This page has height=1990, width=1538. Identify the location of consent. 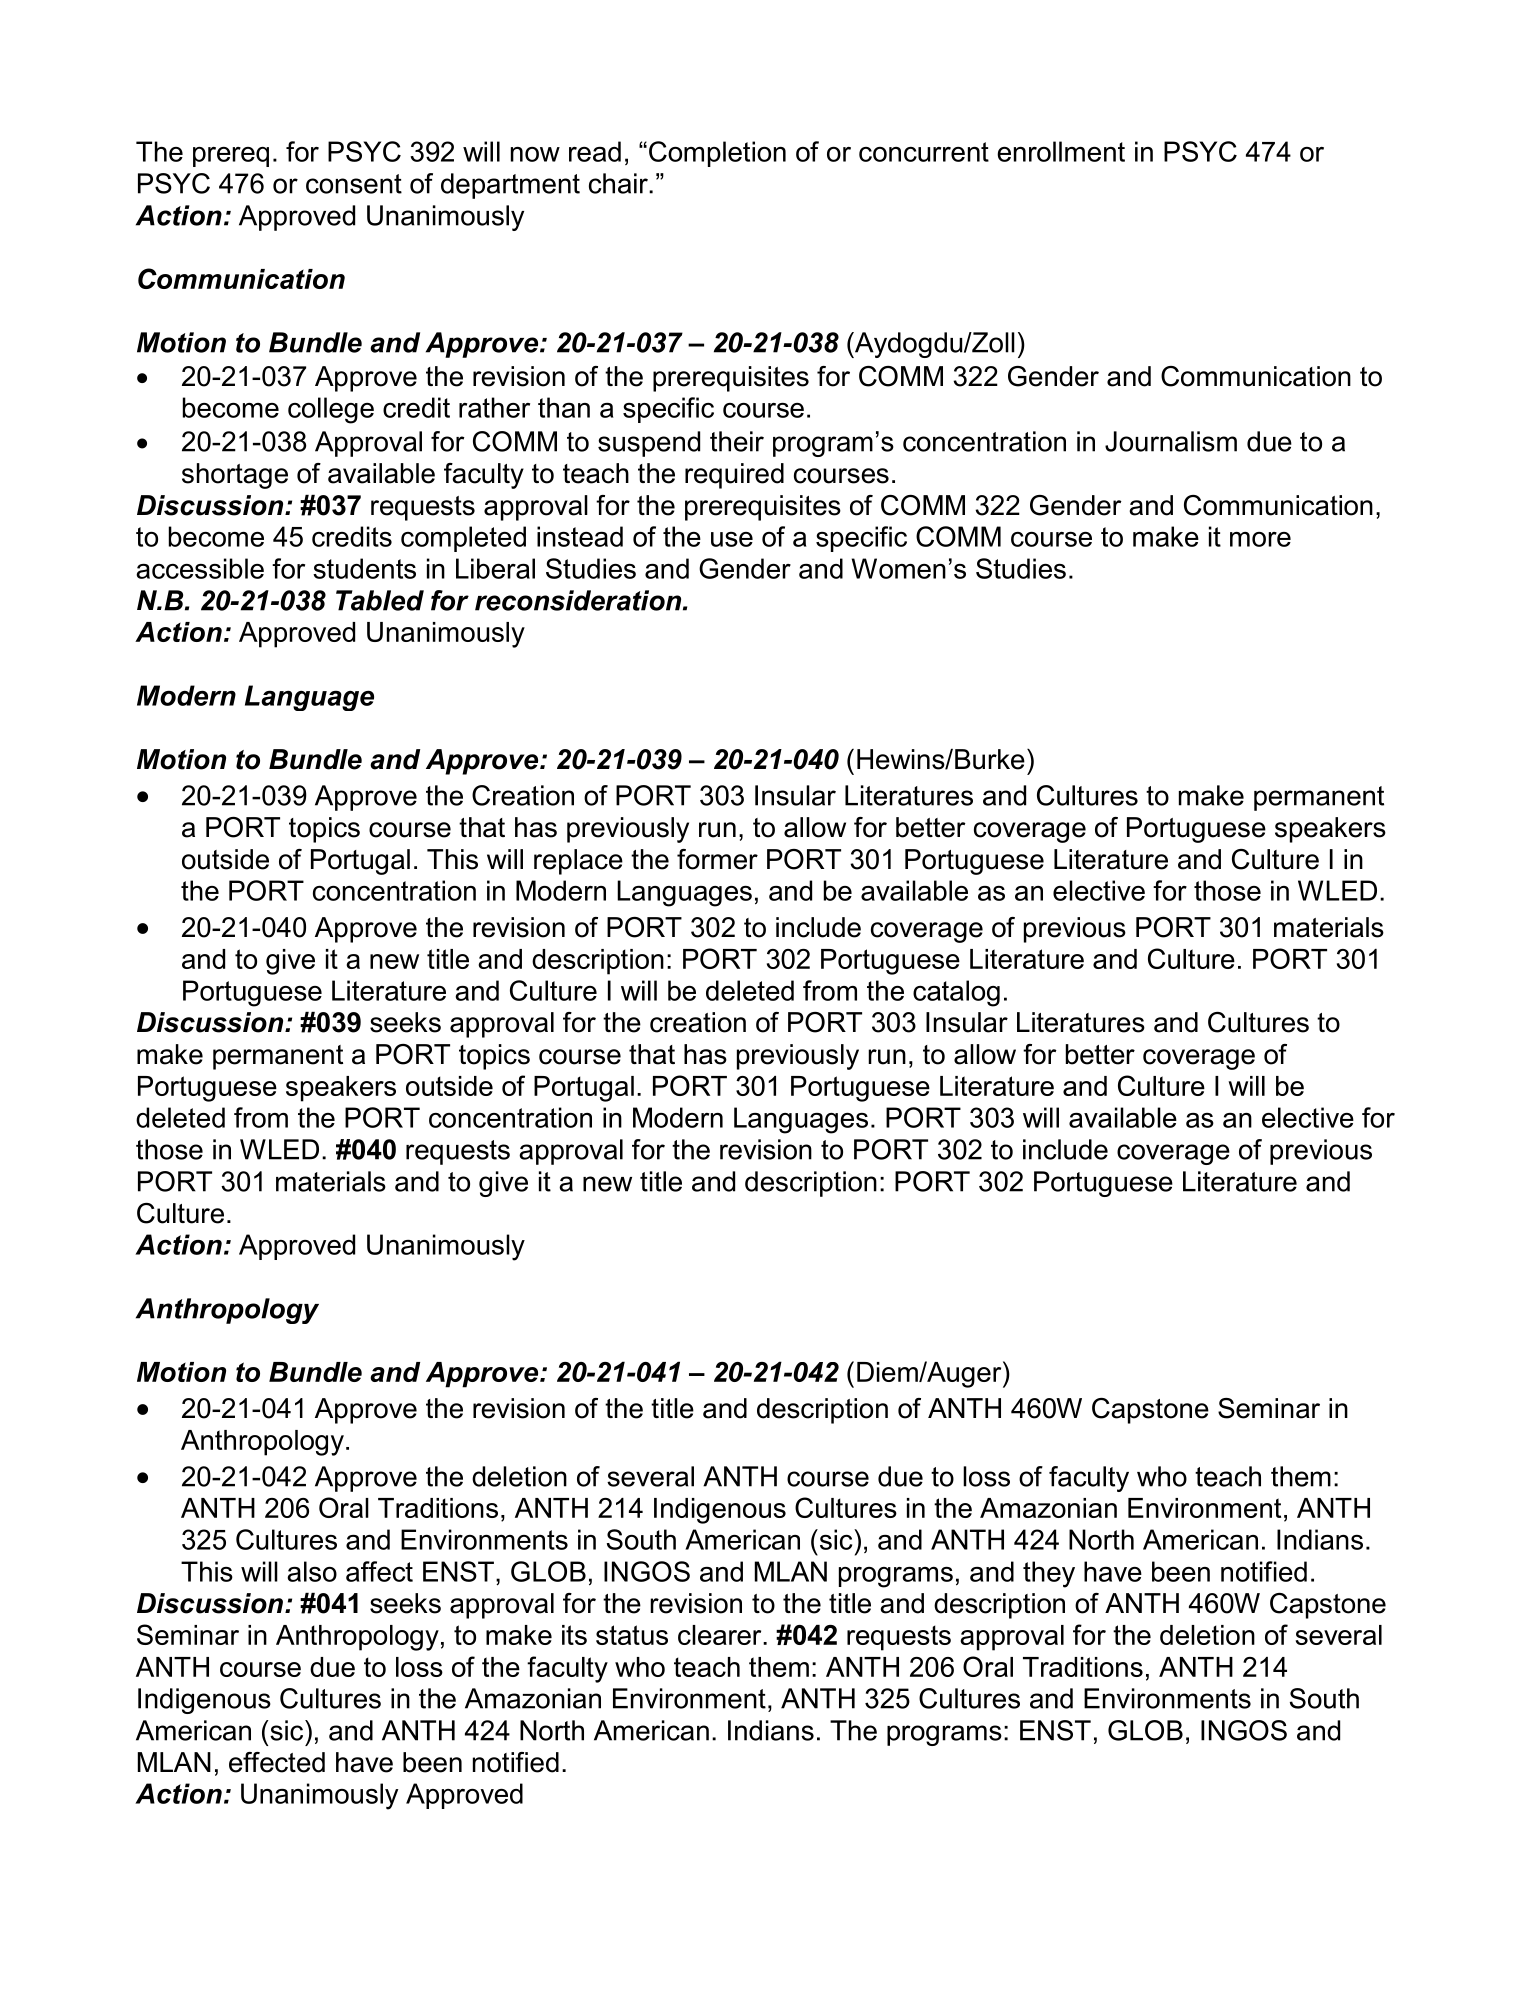
(354, 184).
